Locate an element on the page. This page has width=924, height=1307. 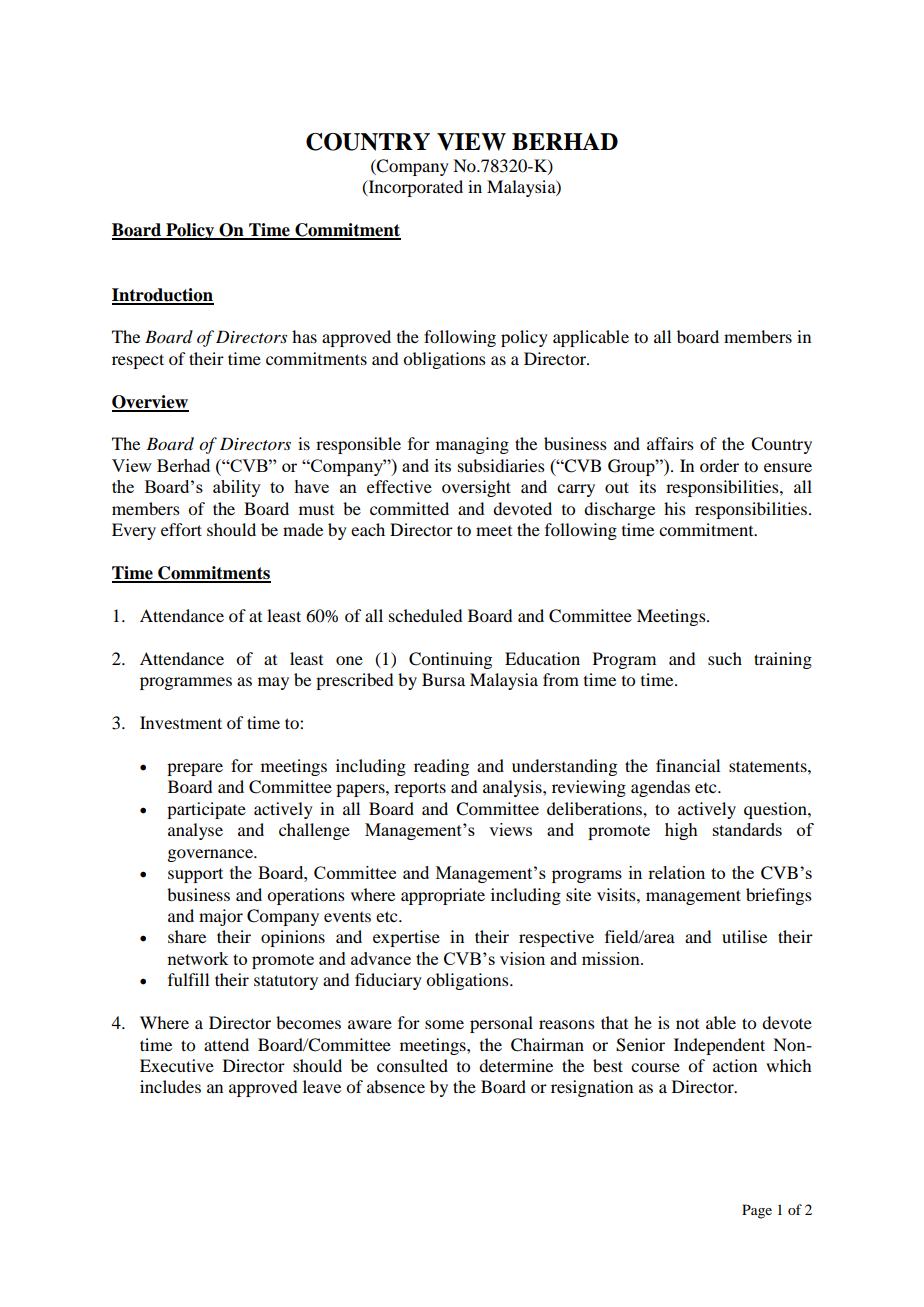
Page is located at coordinates (757, 1211).
